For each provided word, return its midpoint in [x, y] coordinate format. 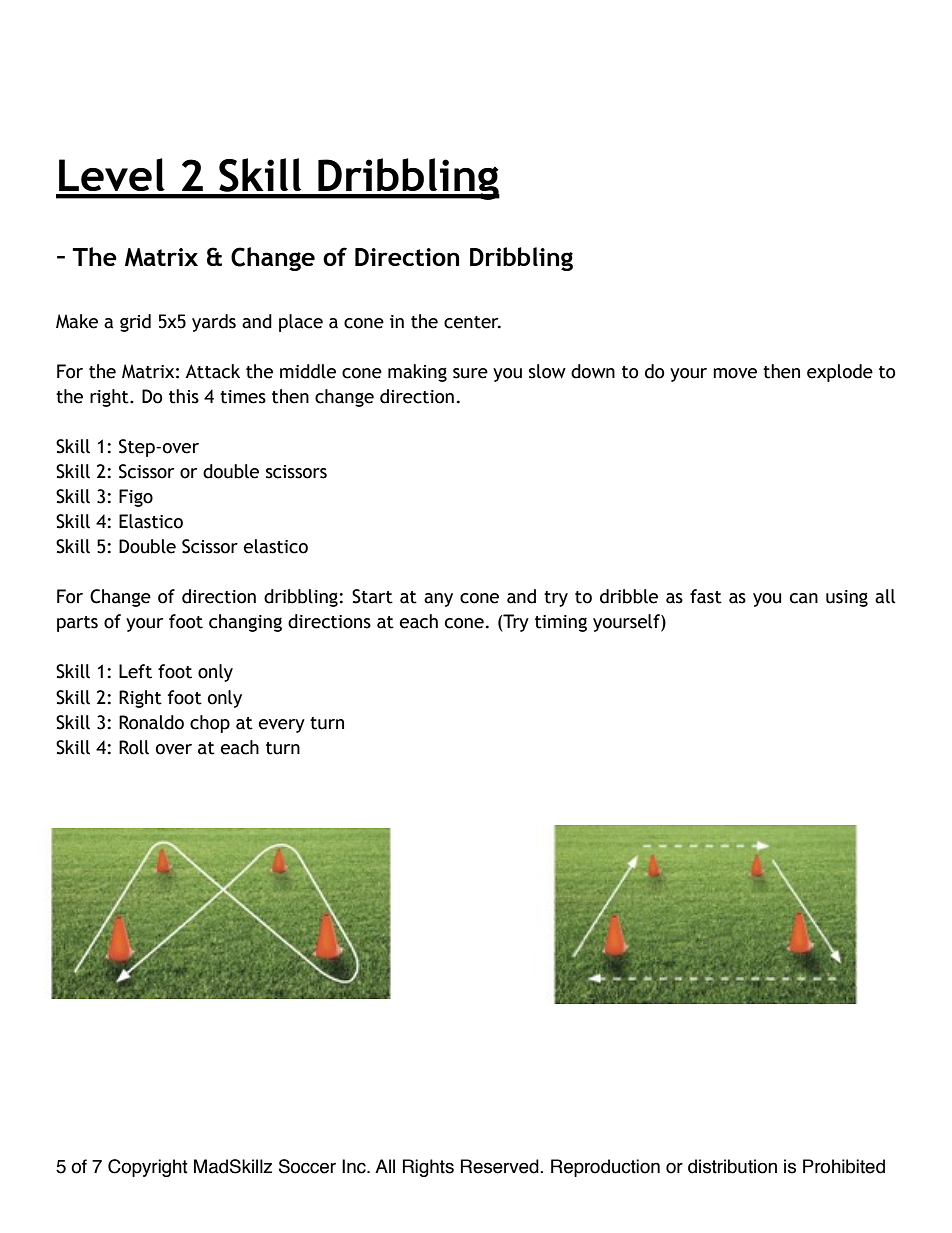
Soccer [307, 1166]
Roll [134, 747]
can [804, 598]
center [472, 322]
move [735, 373]
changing [245, 623]
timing [561, 623]
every [282, 726]
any [438, 600]
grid [135, 323]
